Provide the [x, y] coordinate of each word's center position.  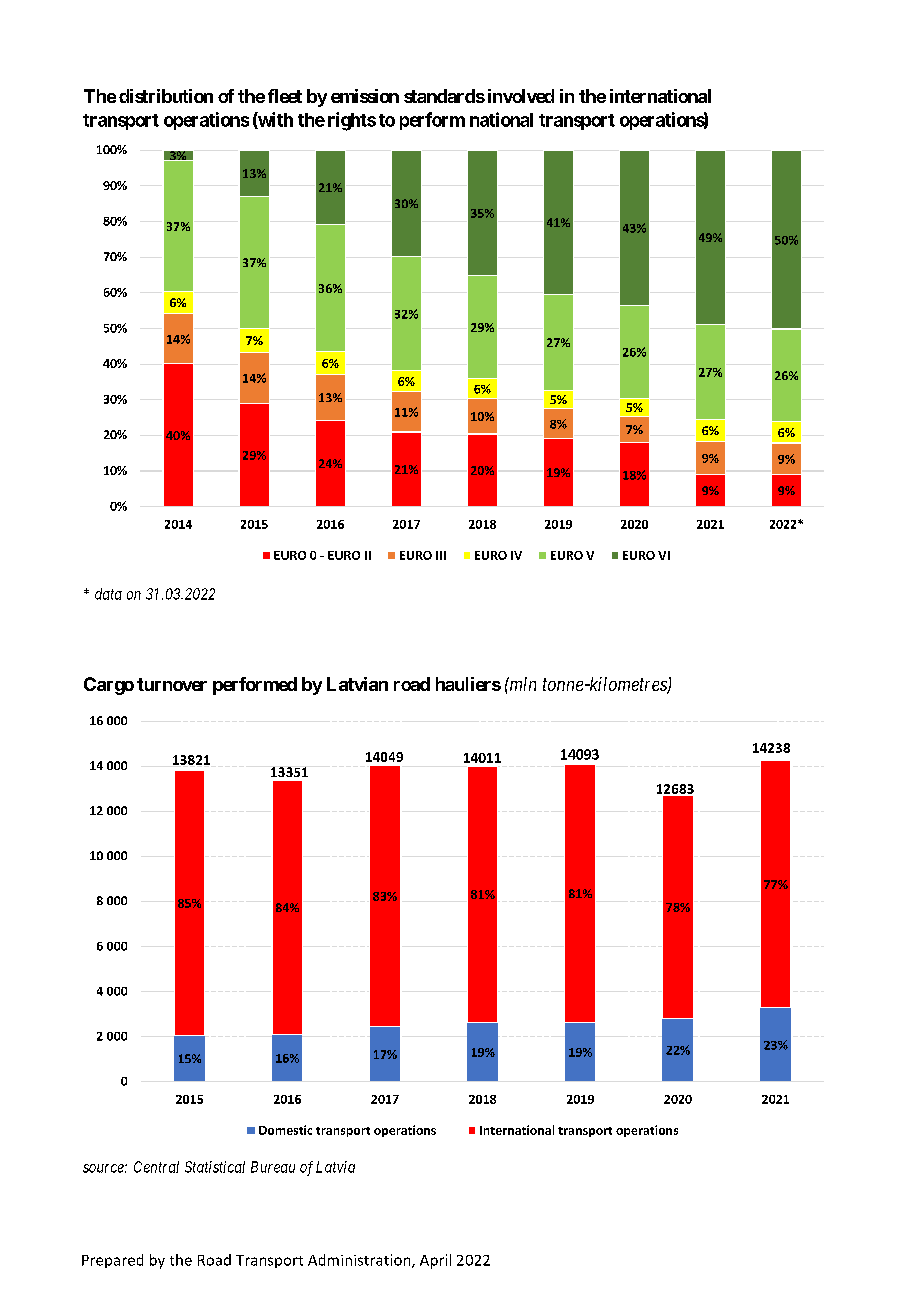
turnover [172, 684]
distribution [166, 96]
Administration [360, 1261]
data [108, 594]
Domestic [285, 1130]
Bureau [273, 1167]
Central [156, 1167]
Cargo [109, 686]
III [441, 555]
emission [365, 96]
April [435, 1261]
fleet [285, 96]
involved [521, 96]
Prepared [112, 1261]
